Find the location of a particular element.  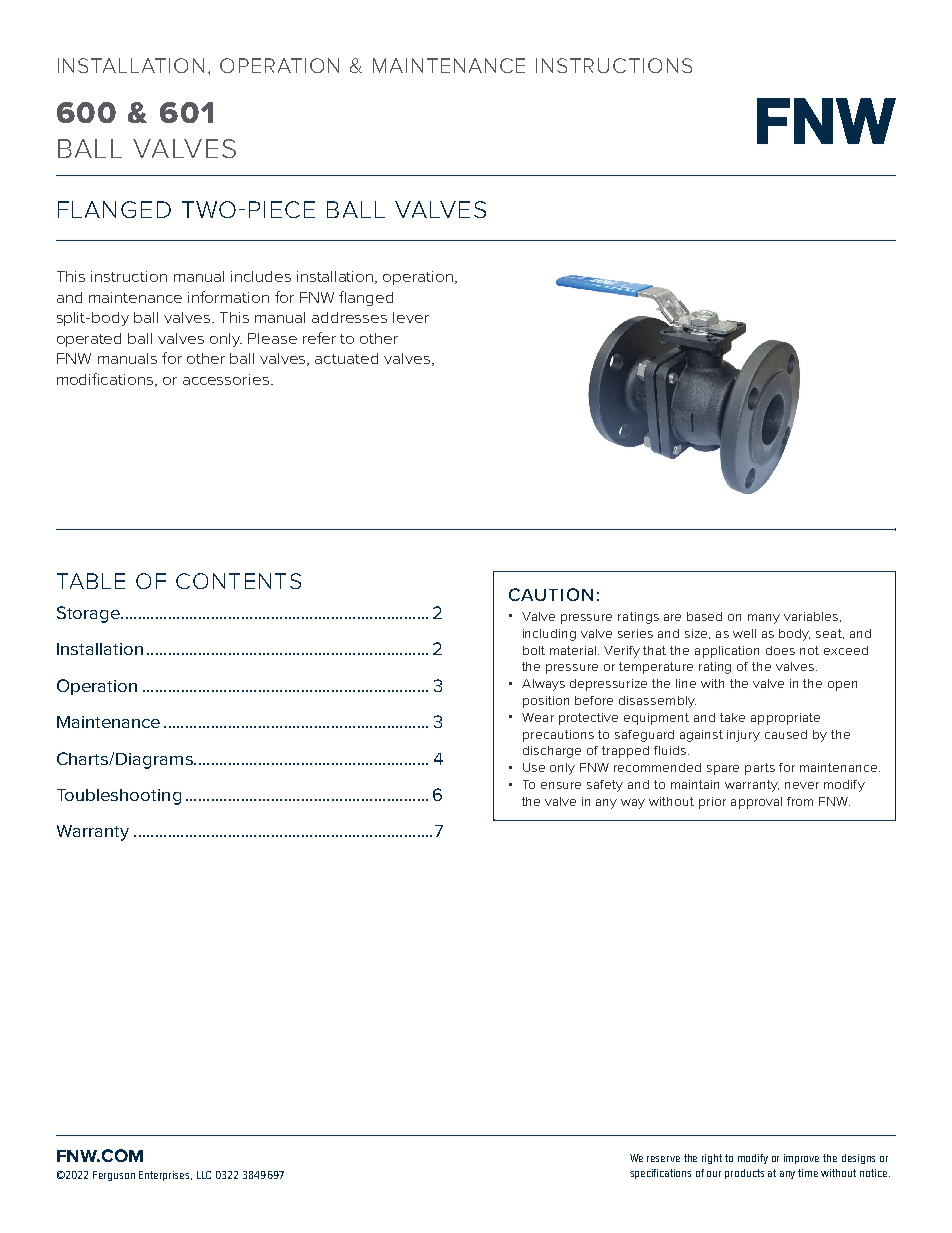

CONTENTS is located at coordinates (238, 581).
